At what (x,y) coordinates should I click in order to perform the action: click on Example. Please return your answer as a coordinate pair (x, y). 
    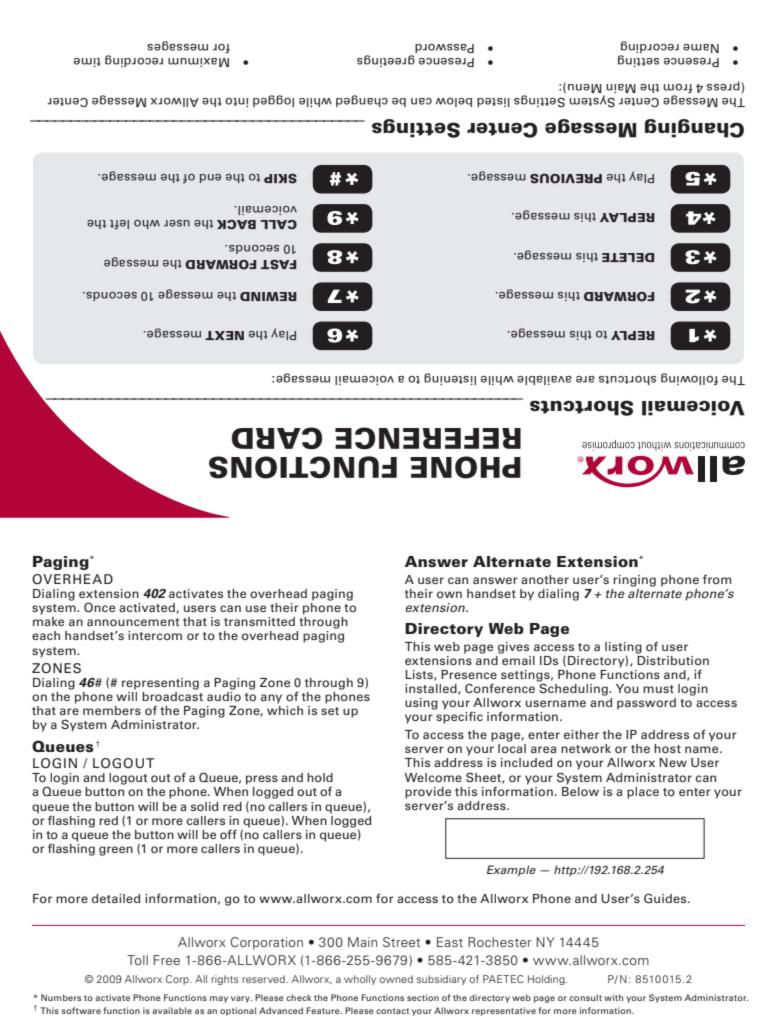
    Looking at the image, I should click on (511, 871).
